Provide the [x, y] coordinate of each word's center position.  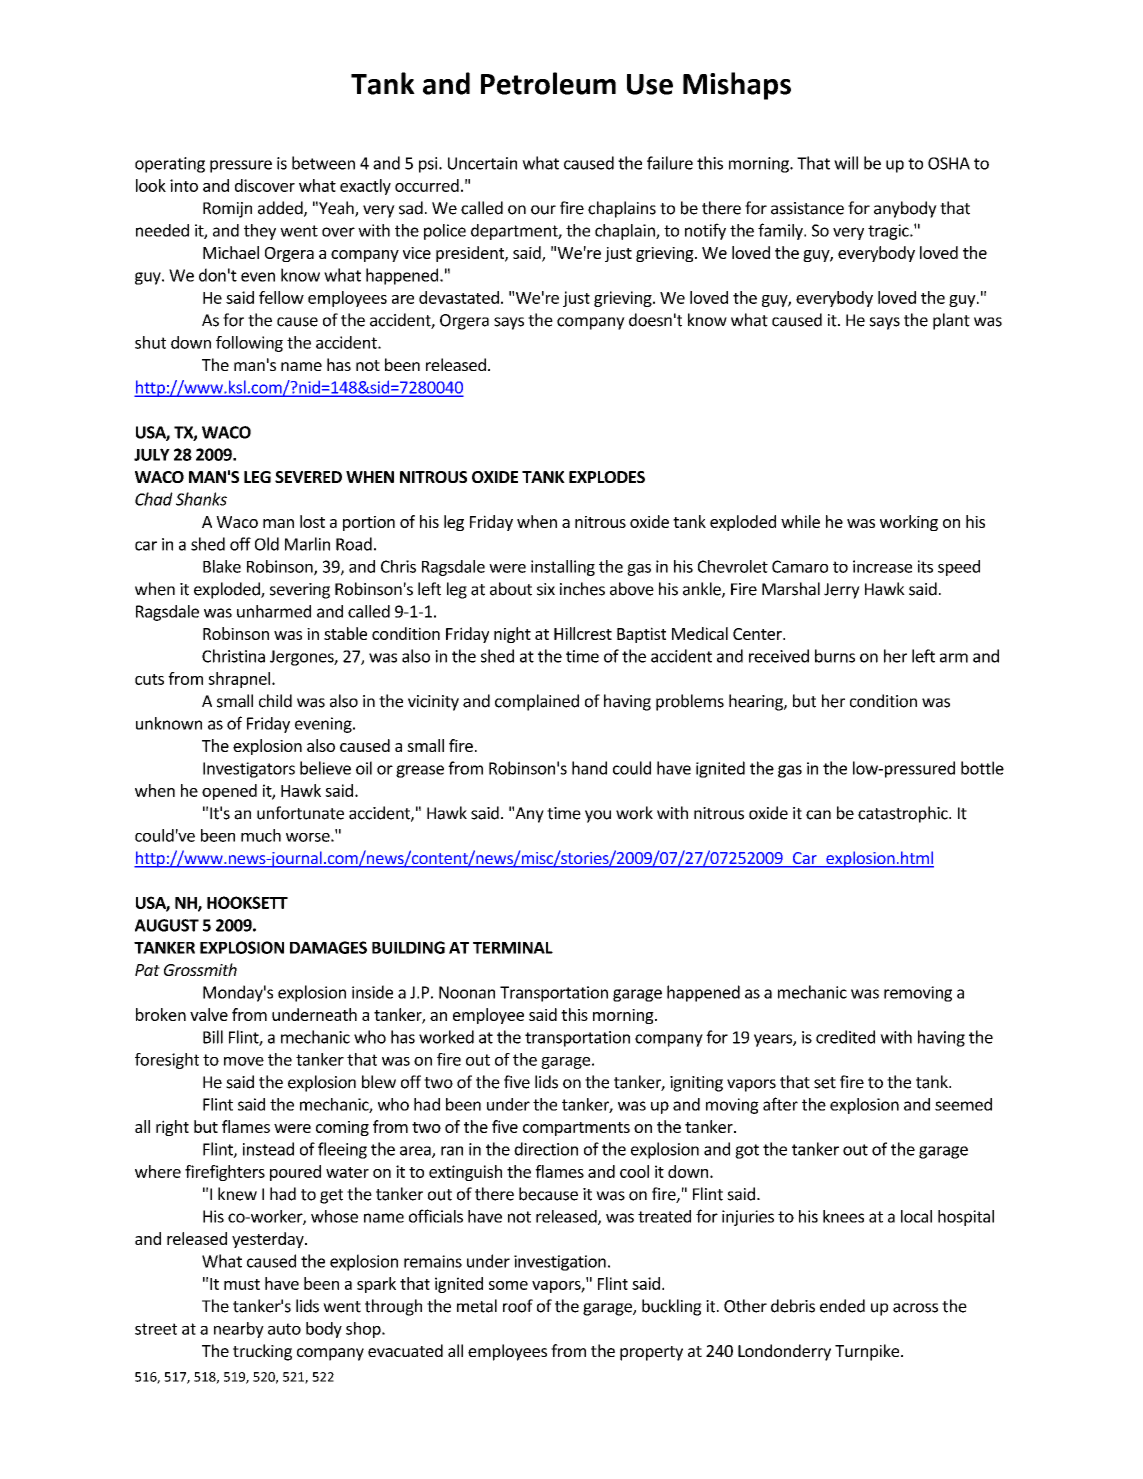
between [323, 163]
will [846, 163]
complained [537, 702]
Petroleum [548, 83]
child [275, 701]
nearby [239, 1330]
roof [518, 1306]
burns [835, 656]
